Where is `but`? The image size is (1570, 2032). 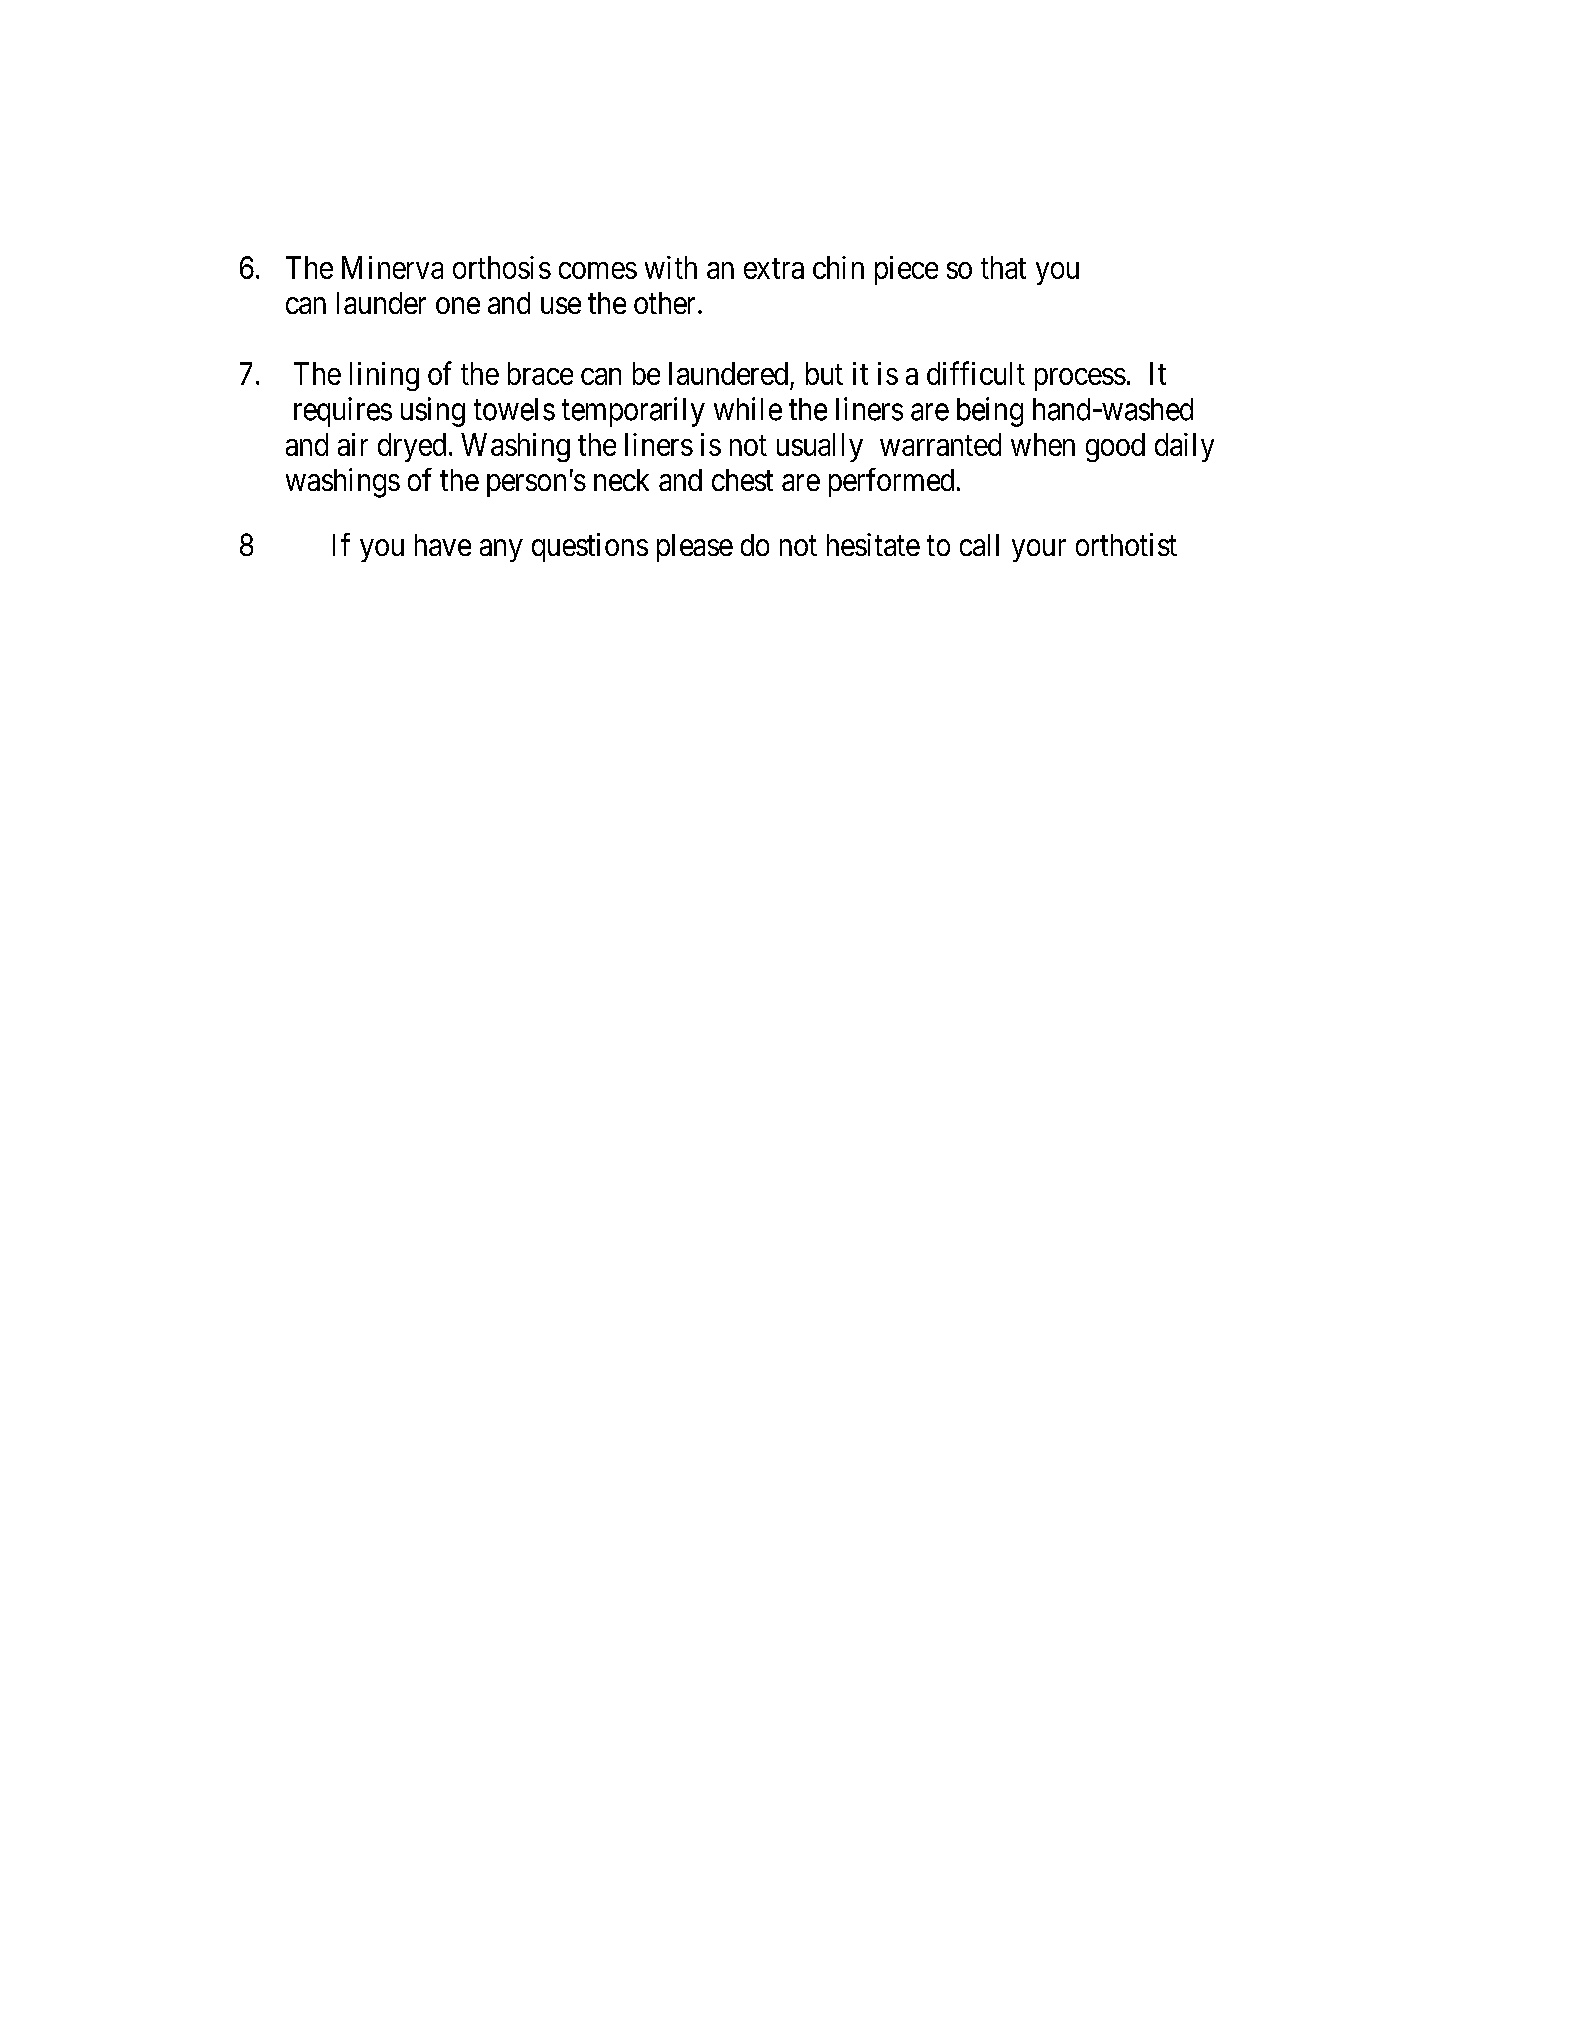
but is located at coordinates (824, 373).
